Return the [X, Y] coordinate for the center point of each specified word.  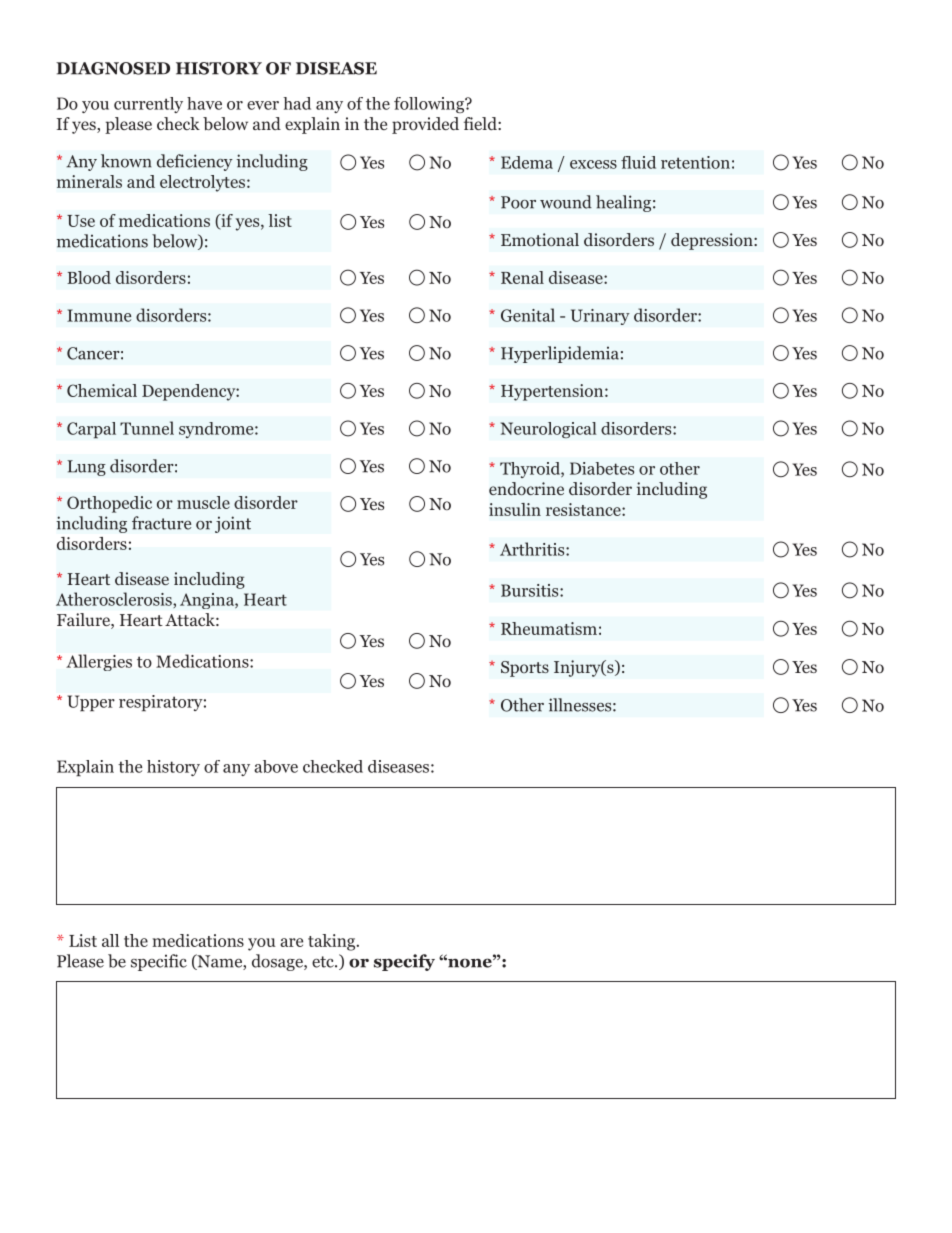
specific [159, 962]
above [276, 766]
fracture [161, 523]
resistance [584, 509]
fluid [638, 162]
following [430, 105]
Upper [91, 703]
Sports [525, 669]
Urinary [600, 317]
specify [404, 962]
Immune [99, 315]
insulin [515, 509]
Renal [522, 277]
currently [148, 105]
